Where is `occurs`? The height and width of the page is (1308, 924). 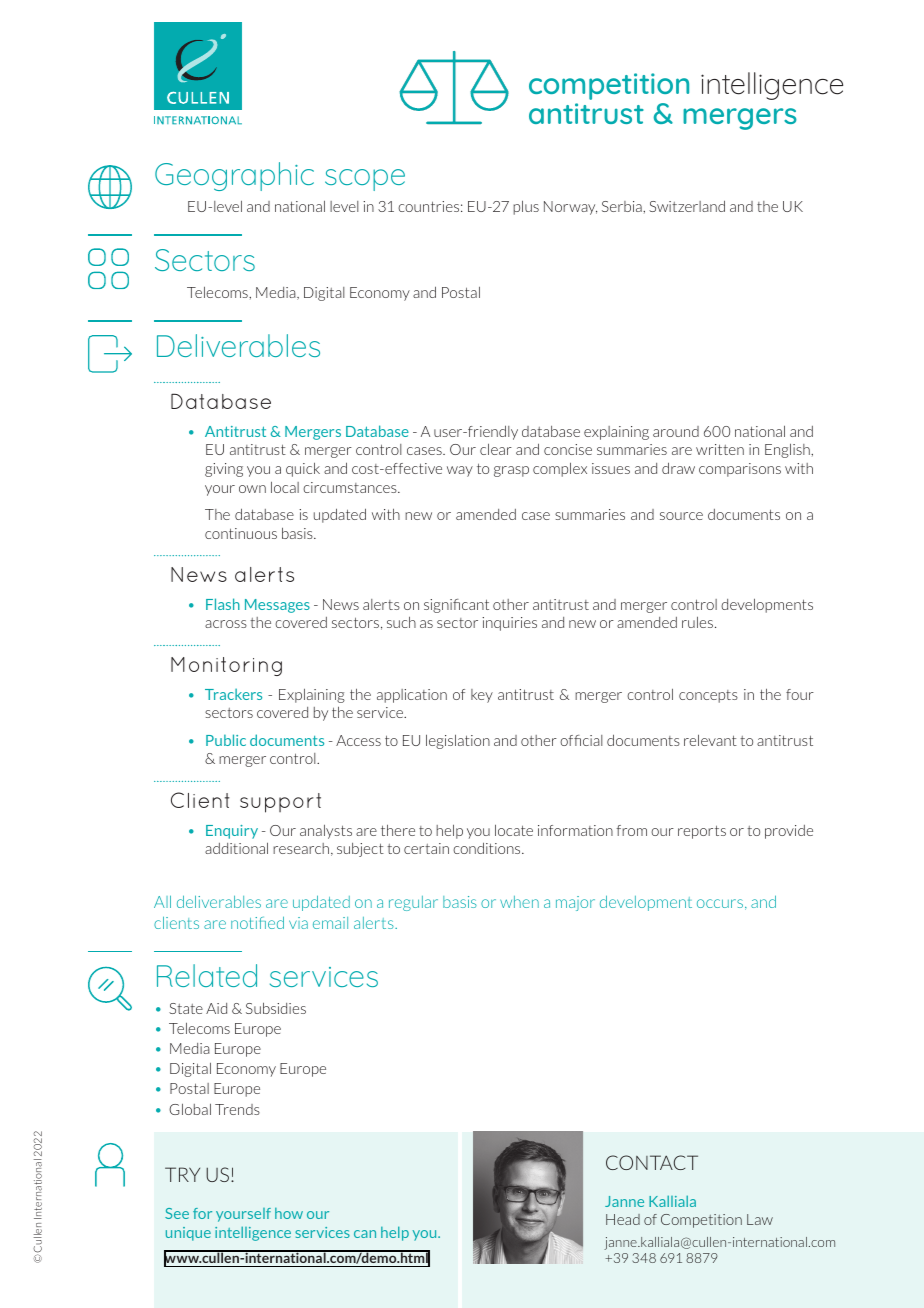
occurs is located at coordinates (721, 904).
